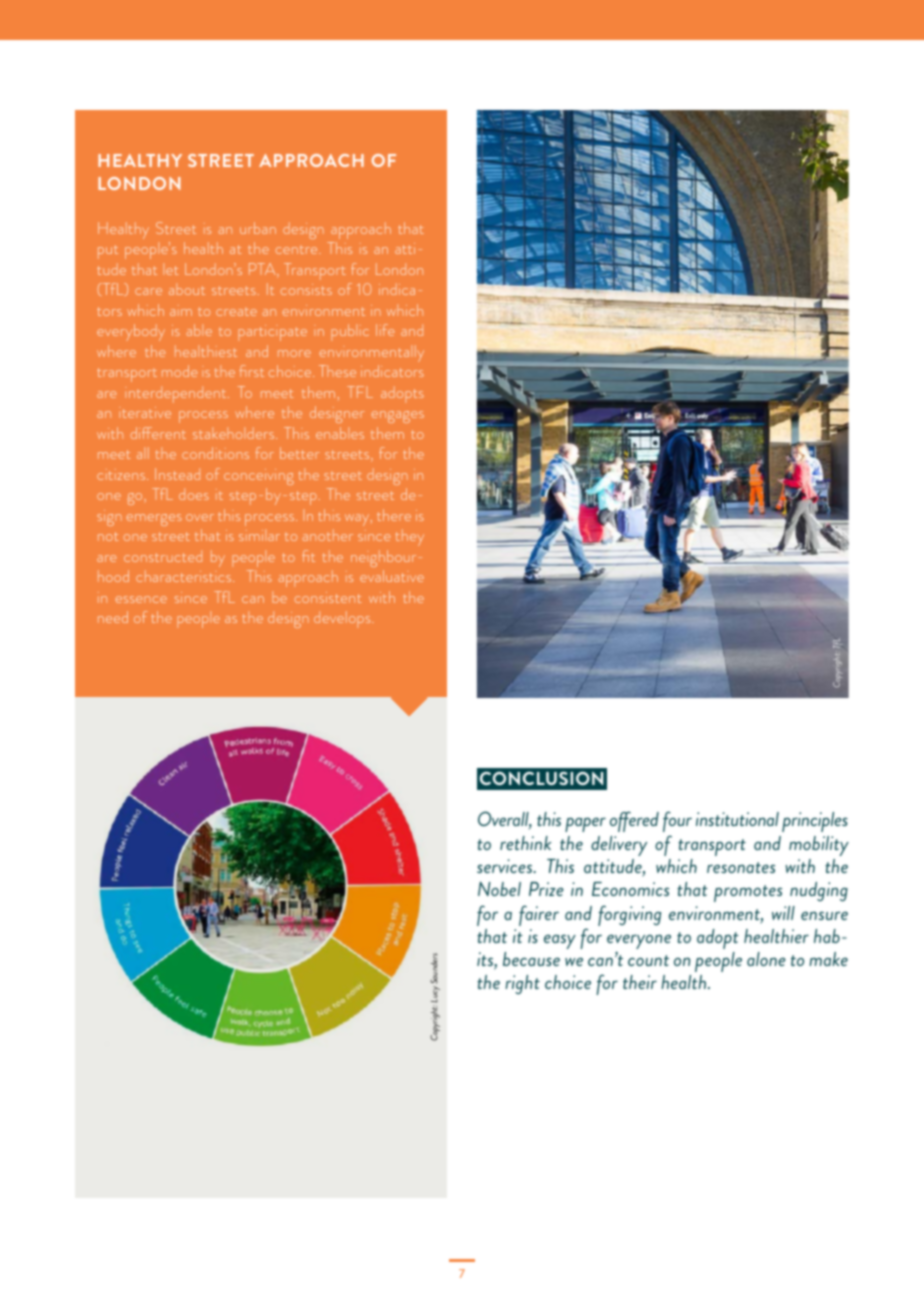 The image size is (924, 1308). What do you see at coordinates (499, 888) in the document?
I see `Nobel` at bounding box center [499, 888].
